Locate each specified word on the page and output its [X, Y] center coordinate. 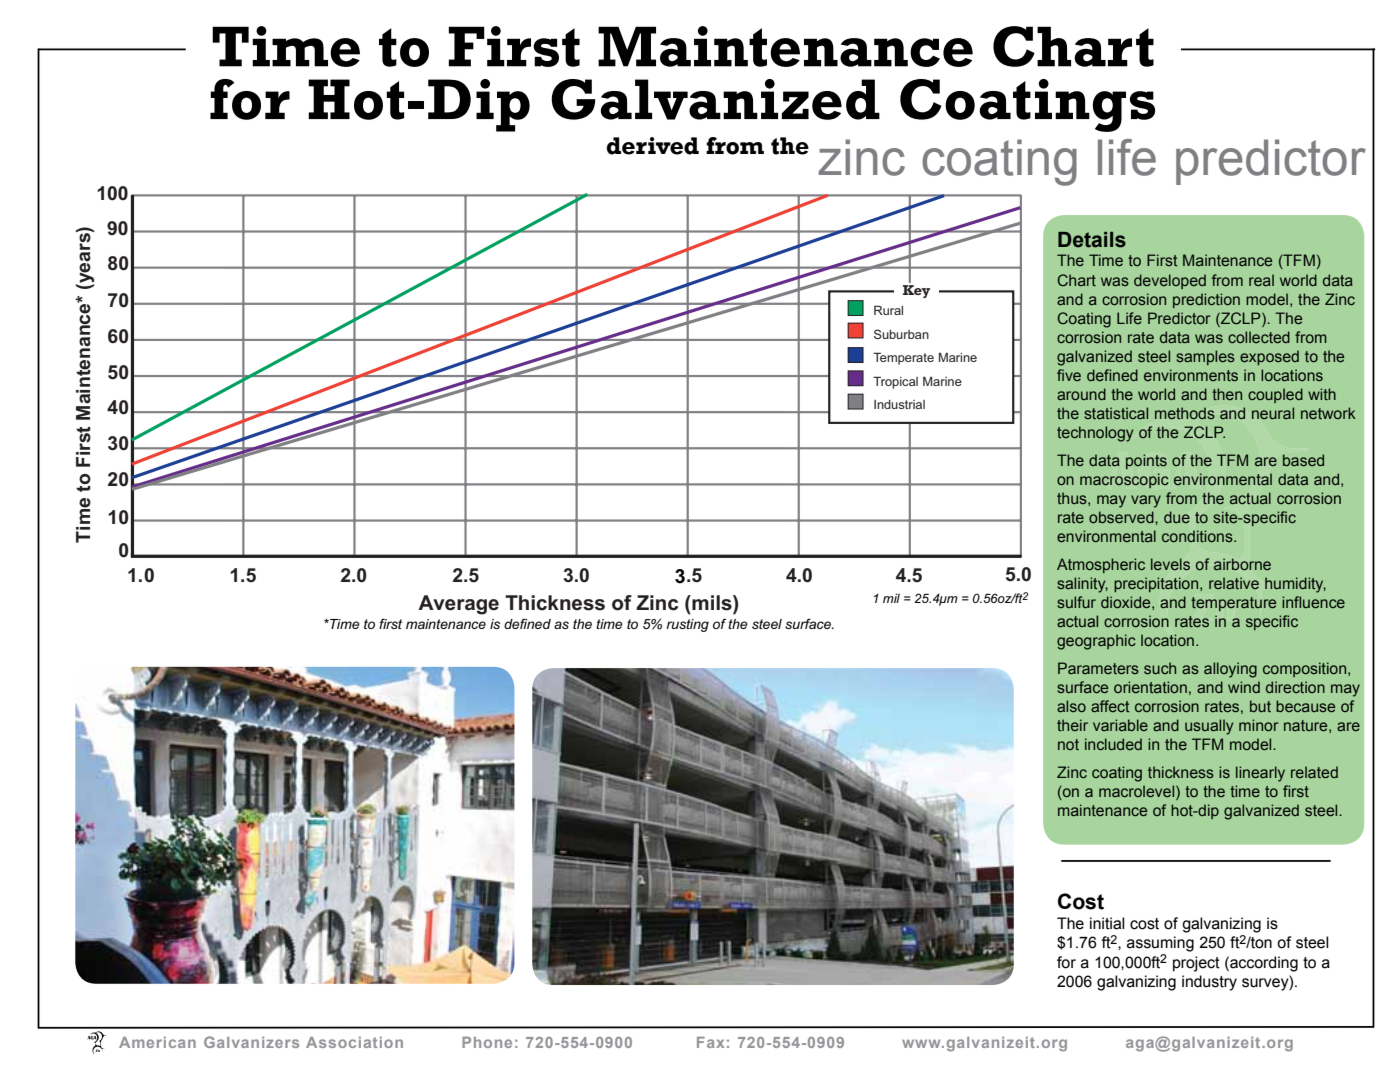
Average [458, 605]
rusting [687, 625]
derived [653, 146]
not [1068, 744]
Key [916, 290]
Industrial [899, 404]
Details [1092, 240]
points [1146, 461]
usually [1209, 727]
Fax [710, 1042]
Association [354, 1042]
